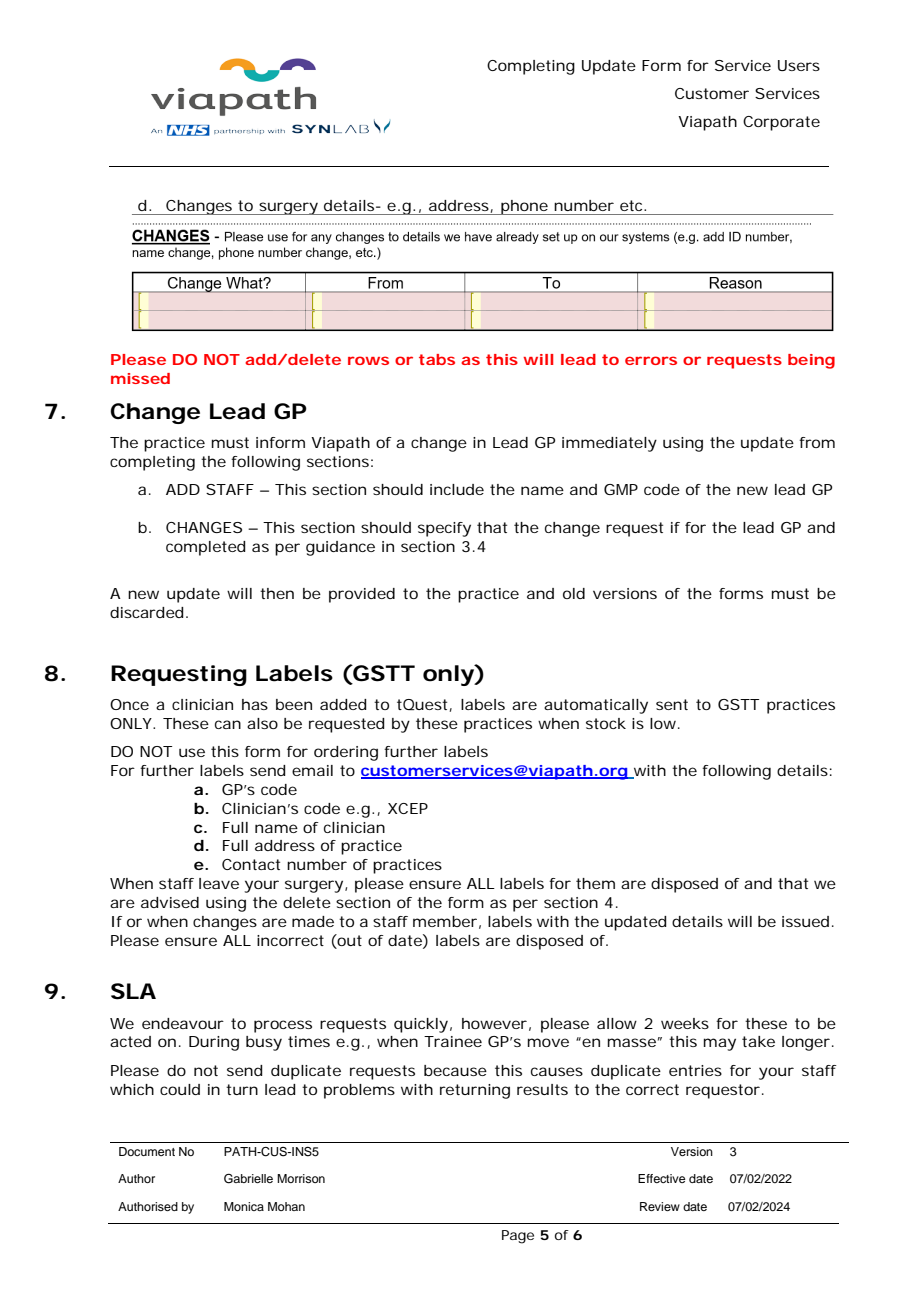 The width and height of the document is (924, 1307). Describe the element at coordinates (781, 123) in the document. I see `Corporate` at that location.
